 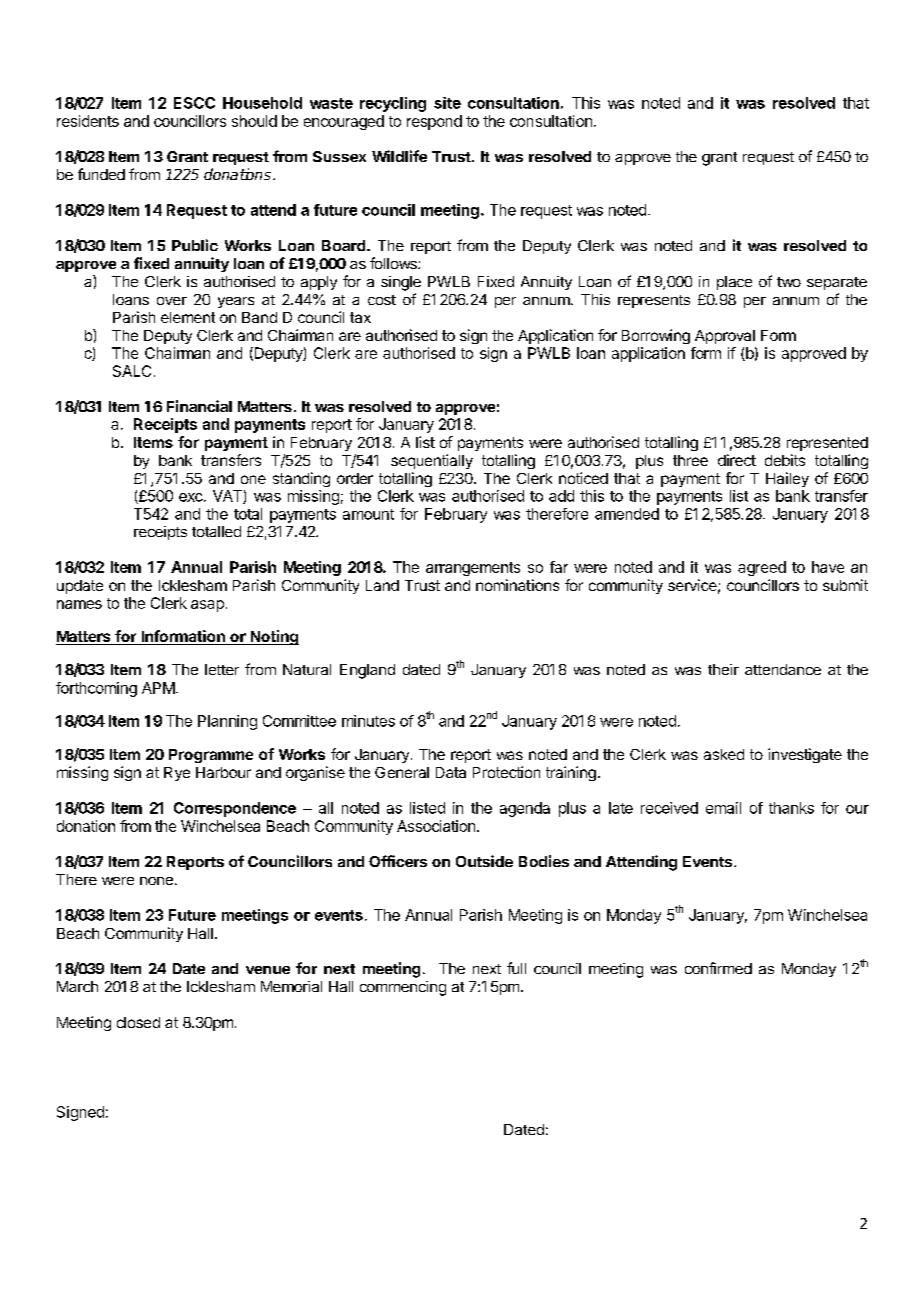 I want to click on letter, so click(x=222, y=669).
